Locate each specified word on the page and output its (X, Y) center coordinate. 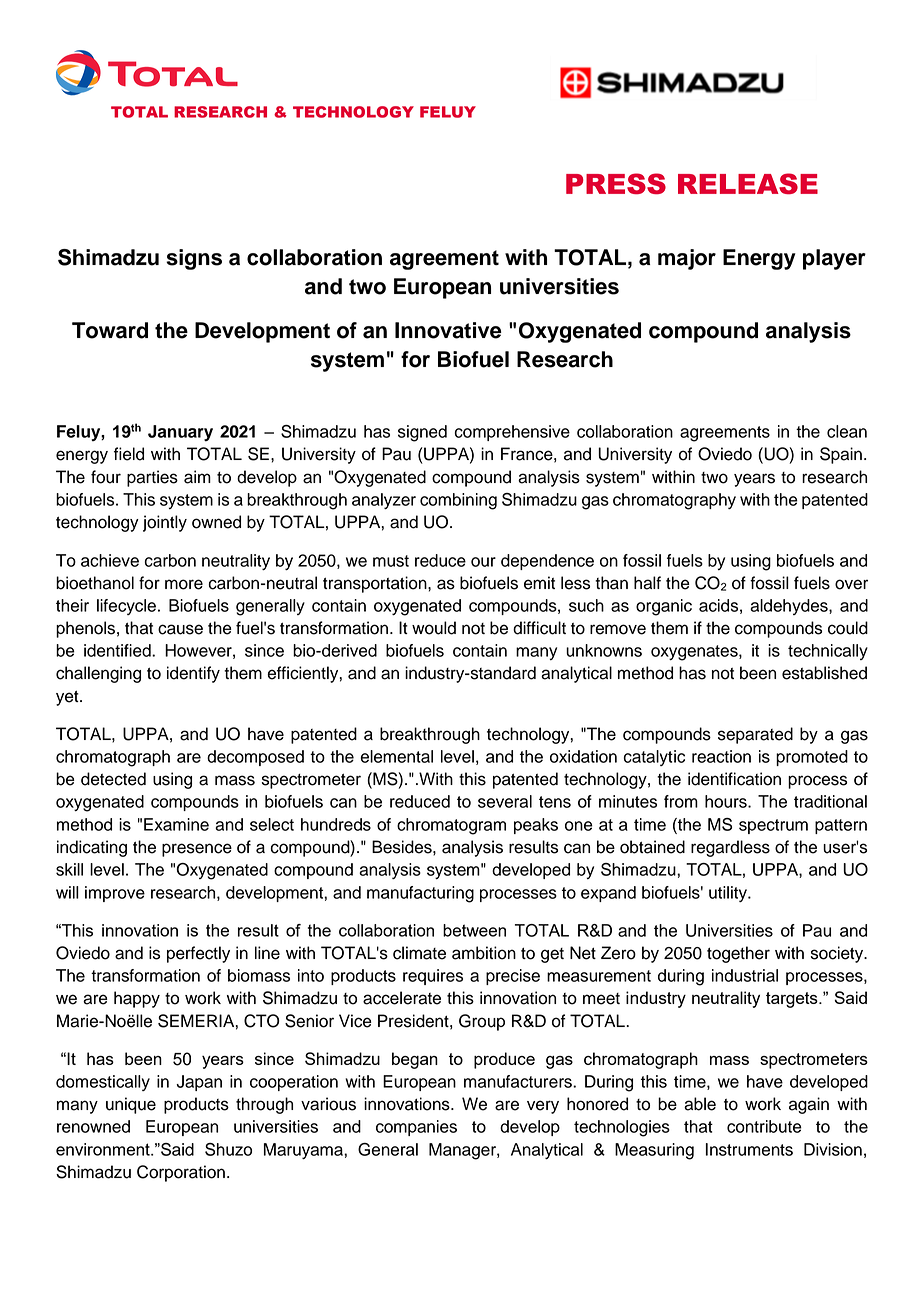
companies (416, 1128)
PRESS (616, 183)
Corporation (181, 1173)
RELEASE (748, 183)
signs (194, 259)
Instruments (749, 1149)
